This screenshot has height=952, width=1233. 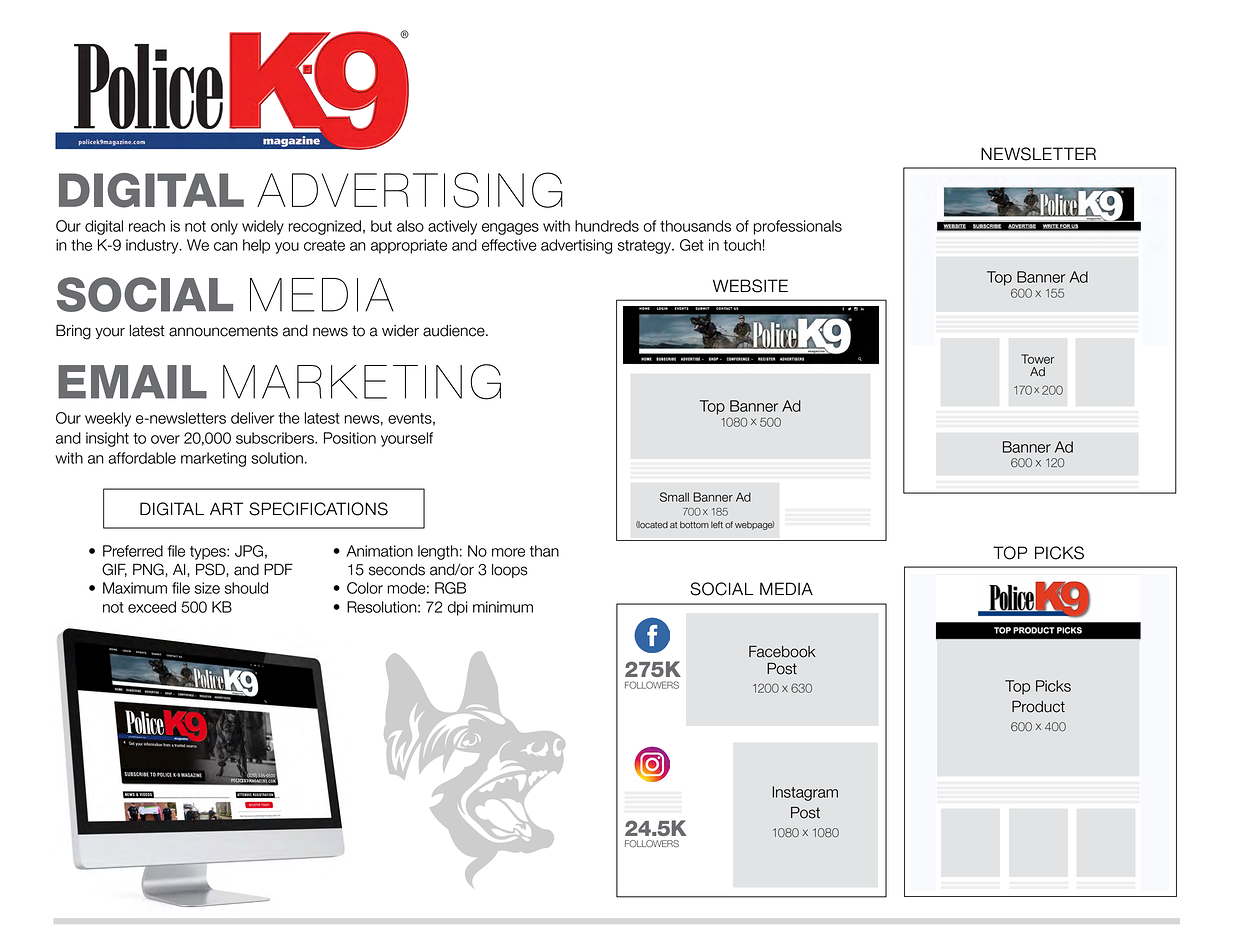 What do you see at coordinates (674, 497) in the screenshot?
I see `Small` at bounding box center [674, 497].
